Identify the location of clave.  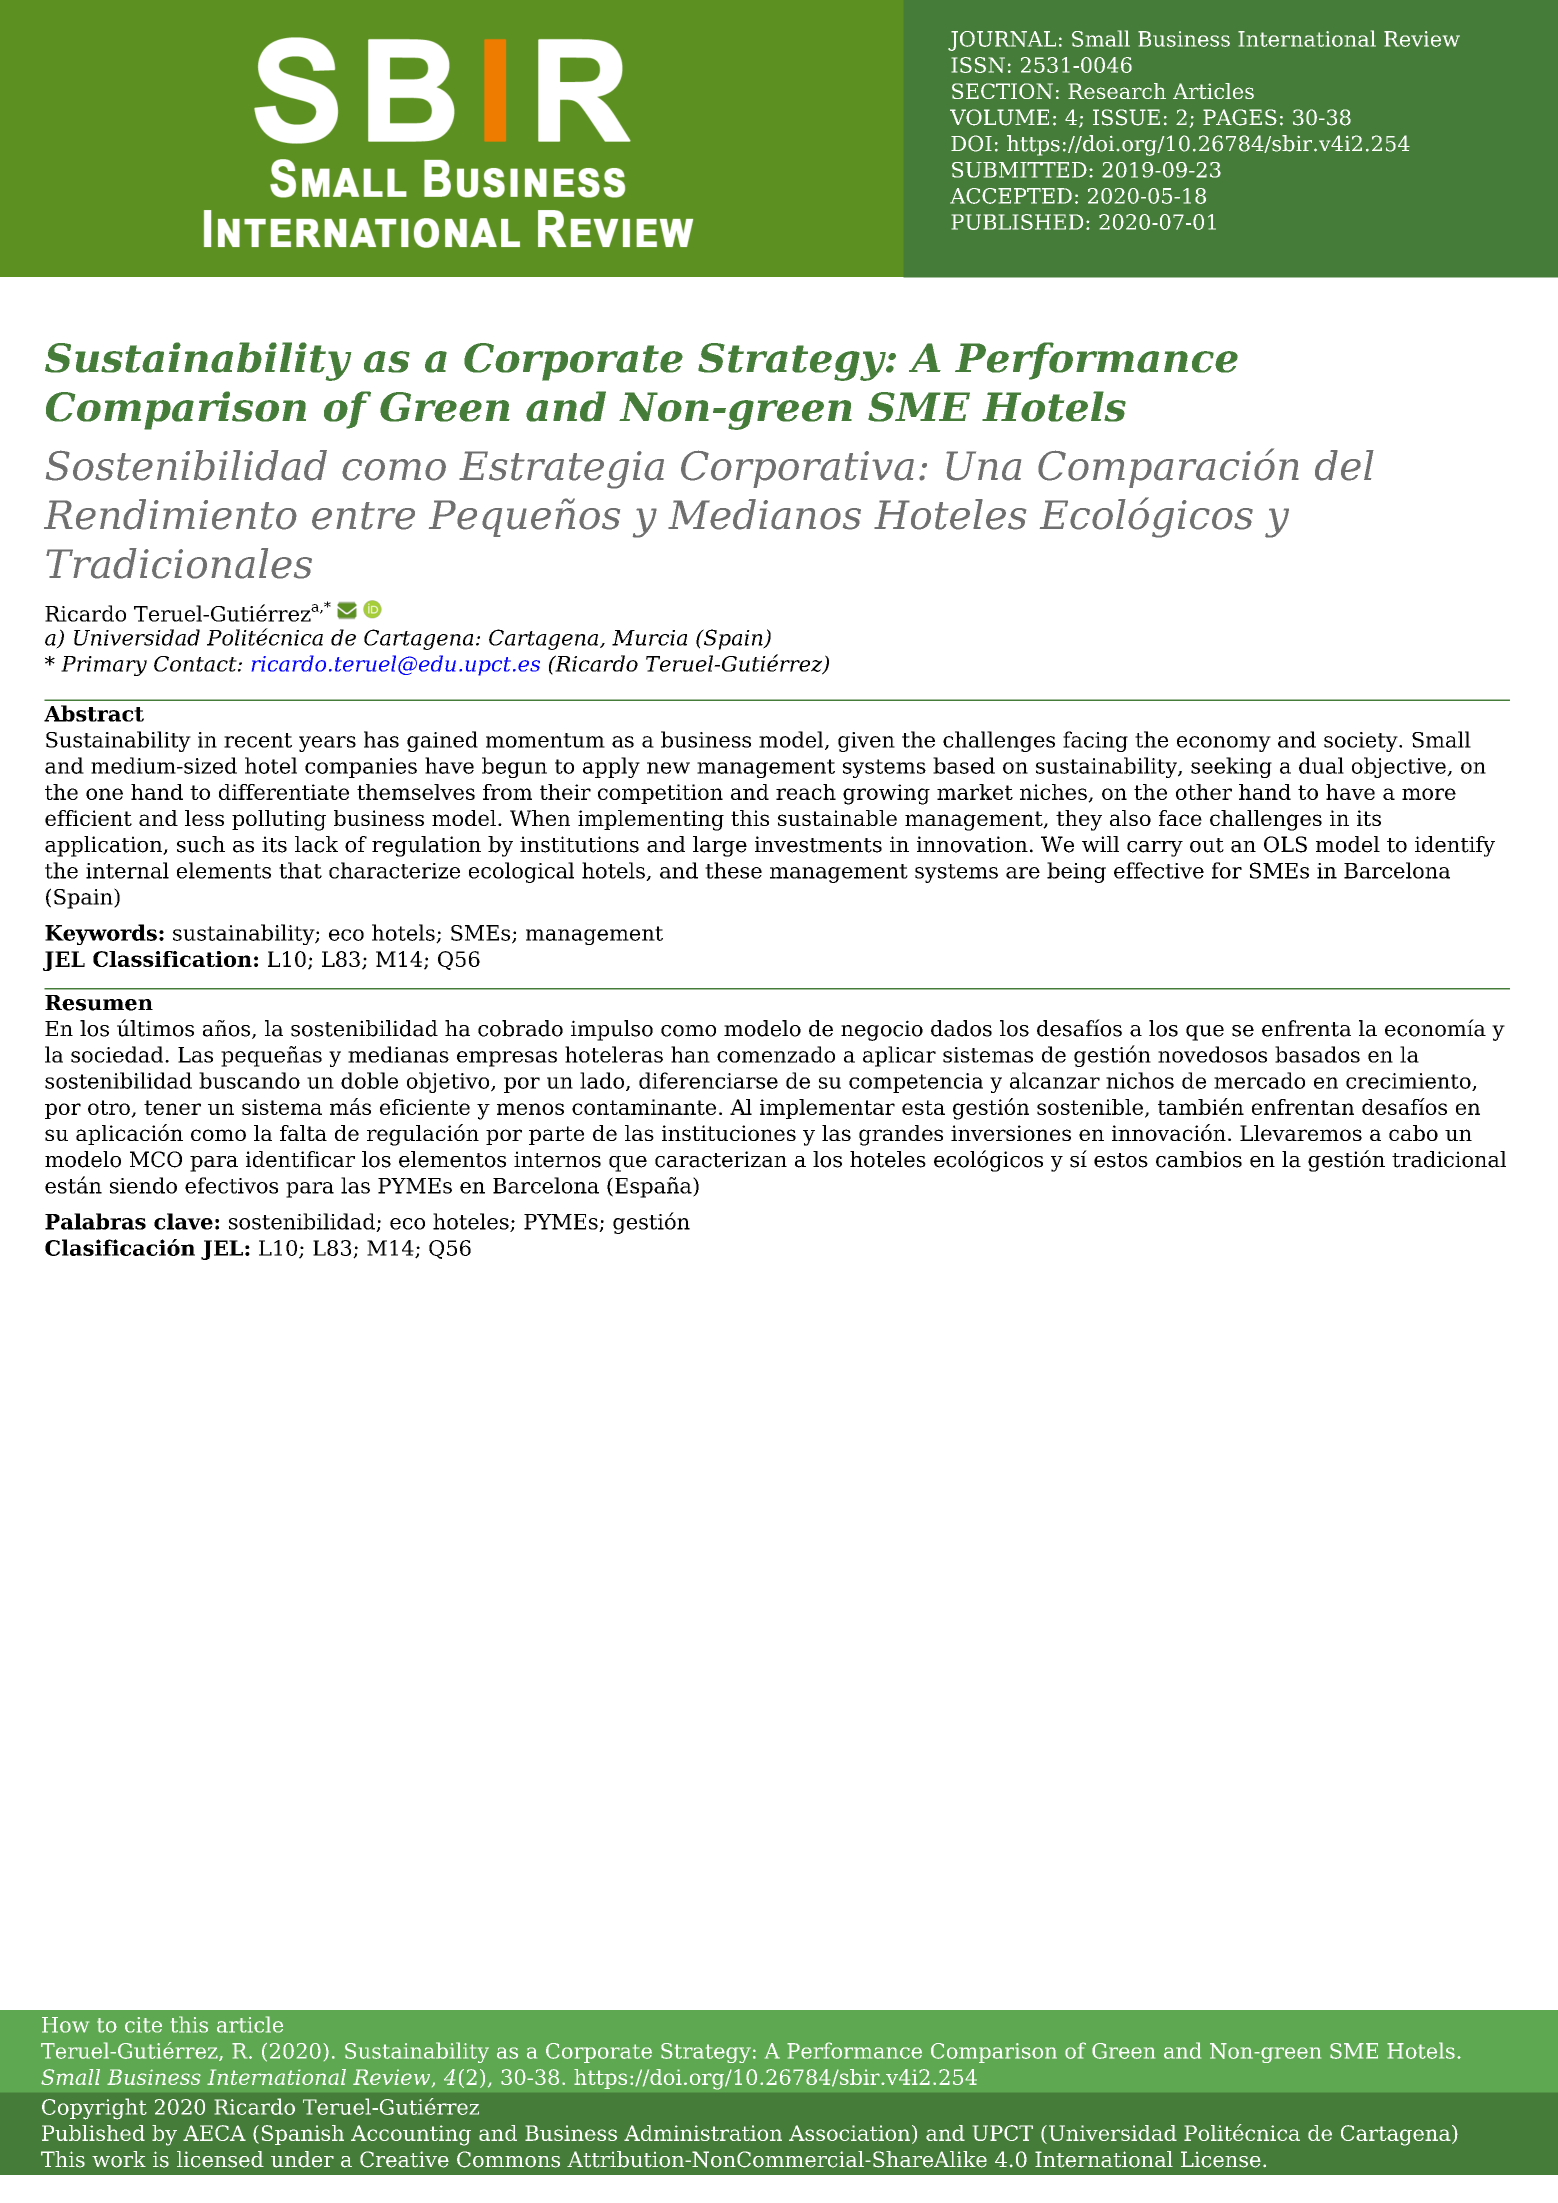
(183, 1221).
